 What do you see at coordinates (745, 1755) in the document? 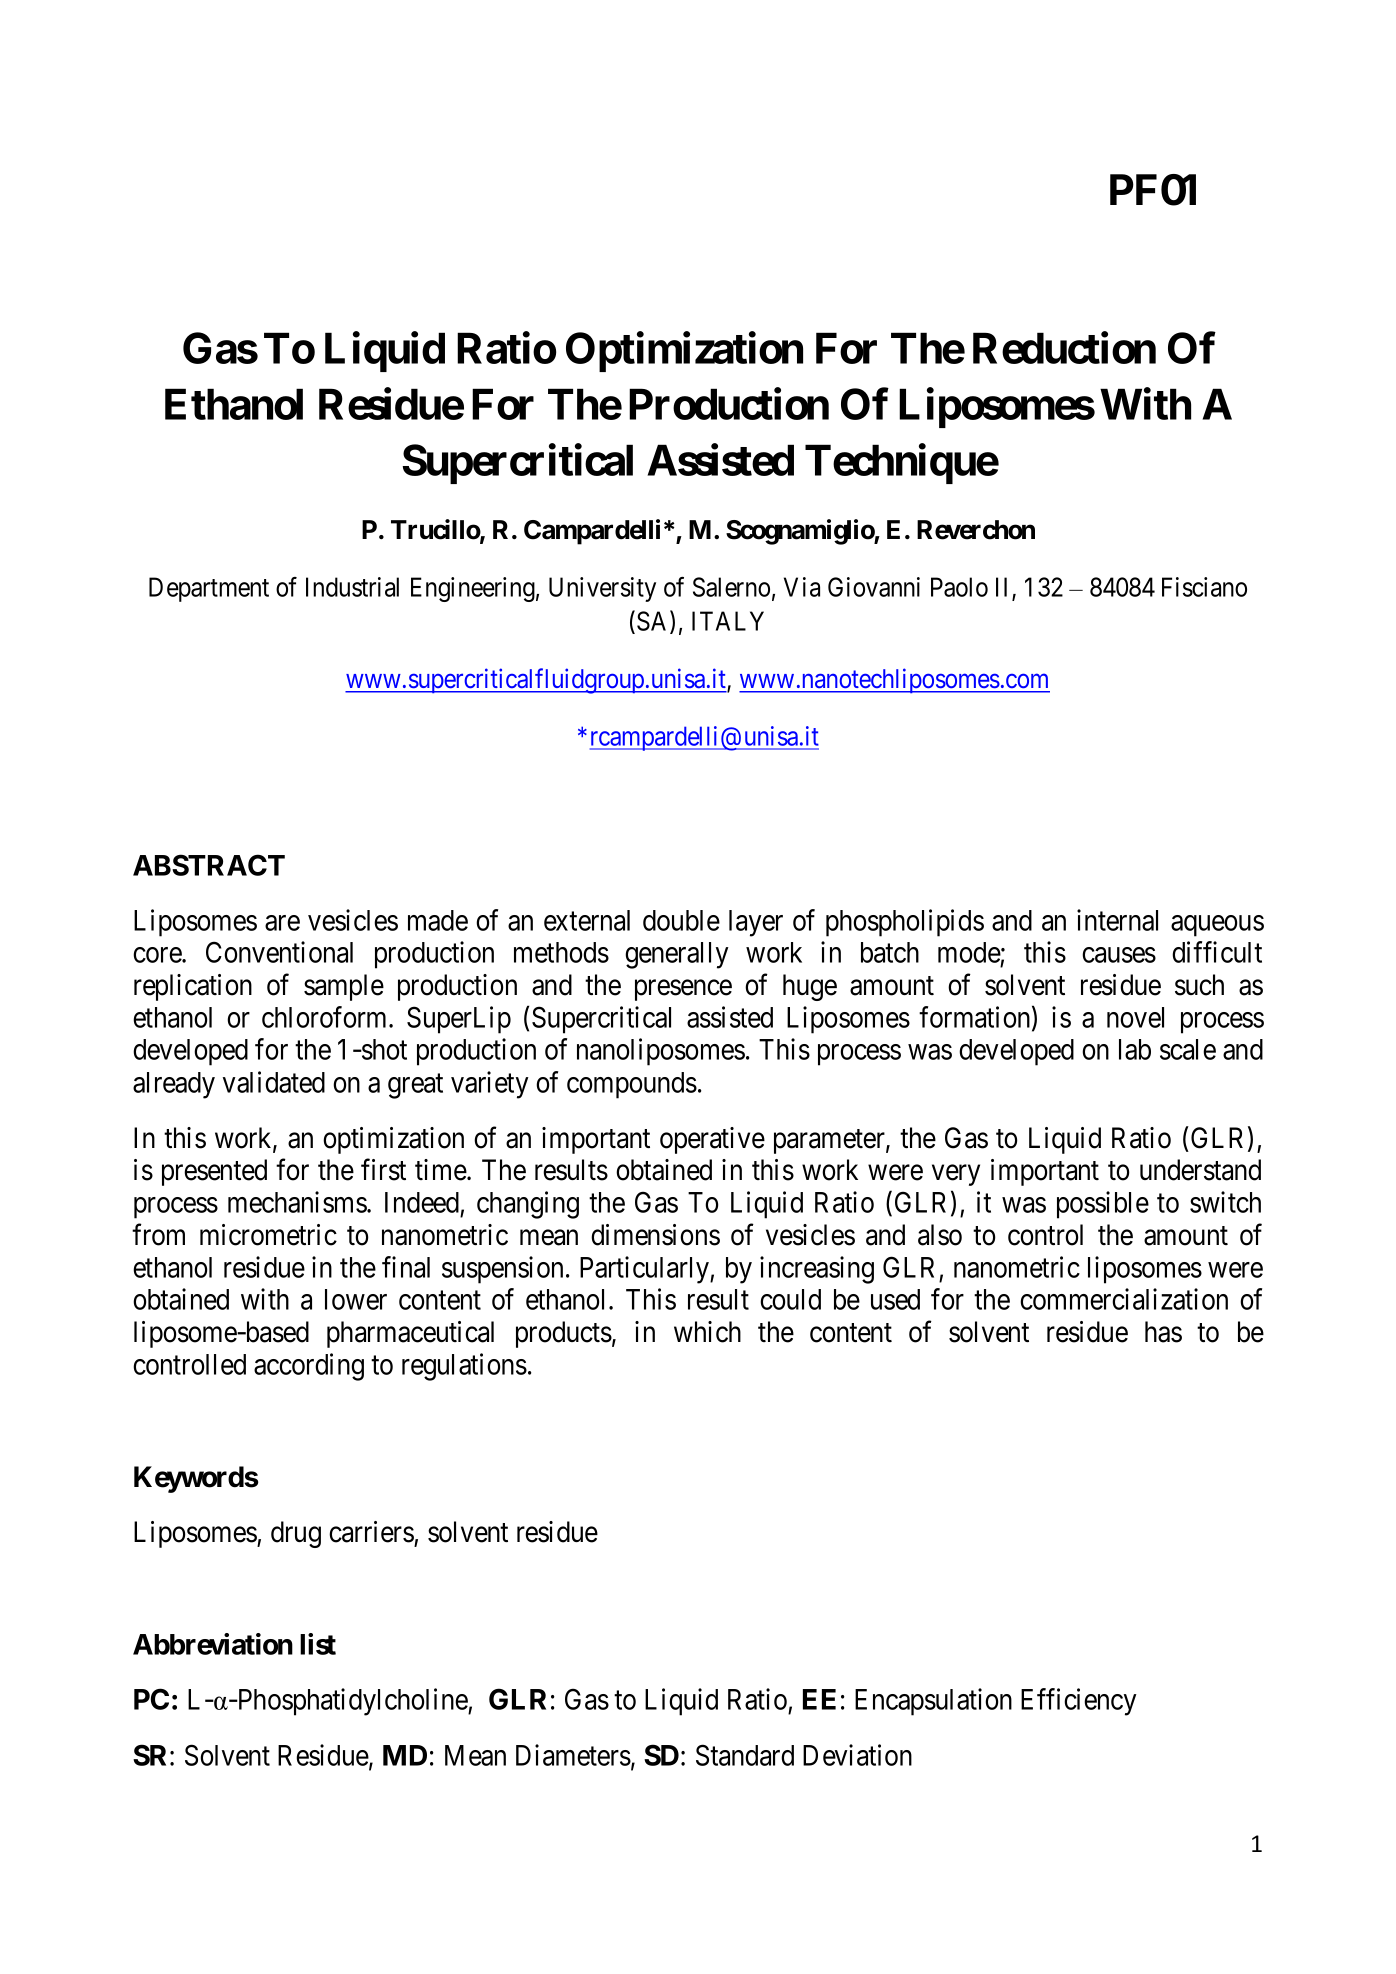
I see `Standard` at bounding box center [745, 1755].
